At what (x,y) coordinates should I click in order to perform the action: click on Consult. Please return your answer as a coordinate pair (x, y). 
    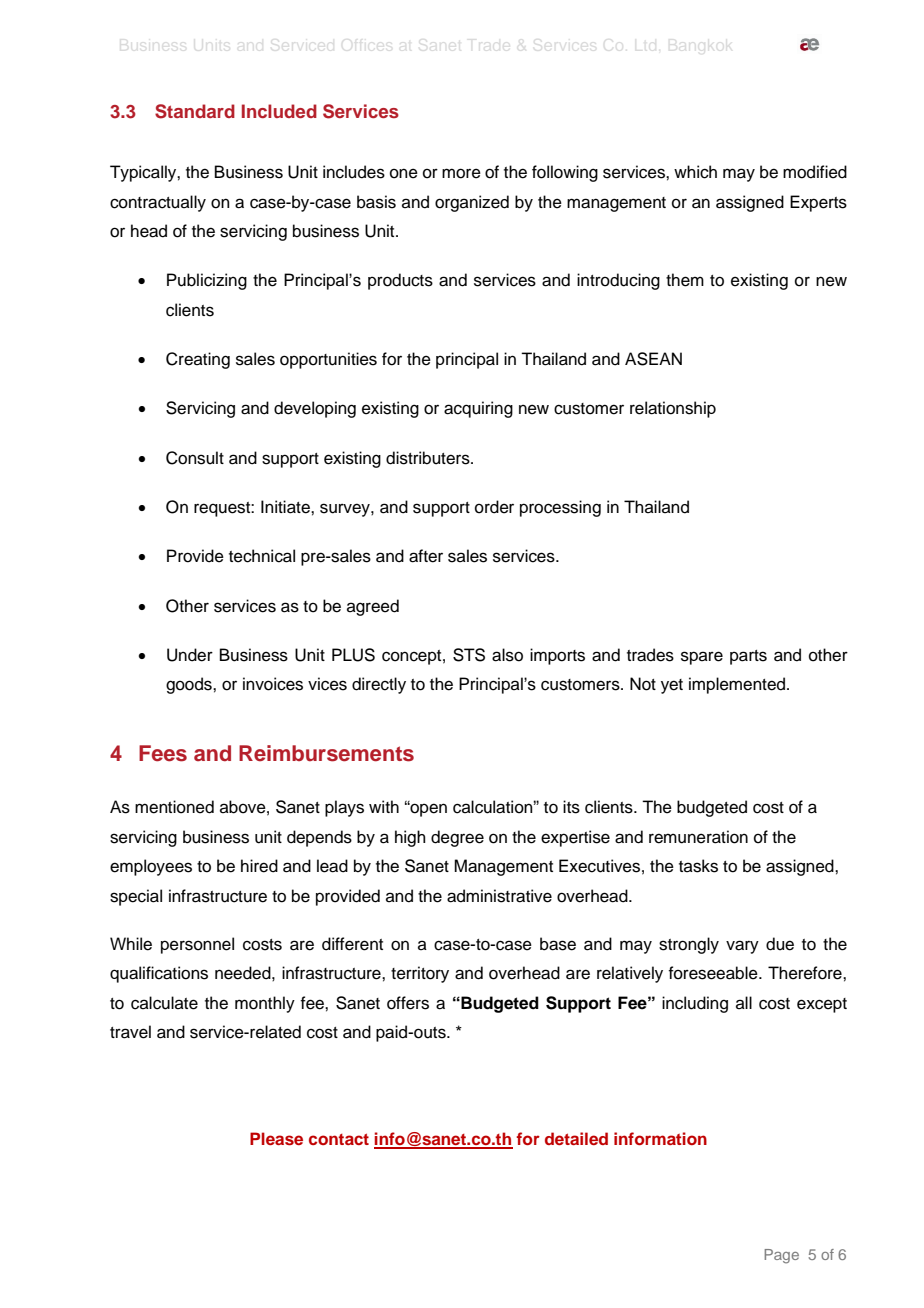
    Looking at the image, I should click on (195, 458).
